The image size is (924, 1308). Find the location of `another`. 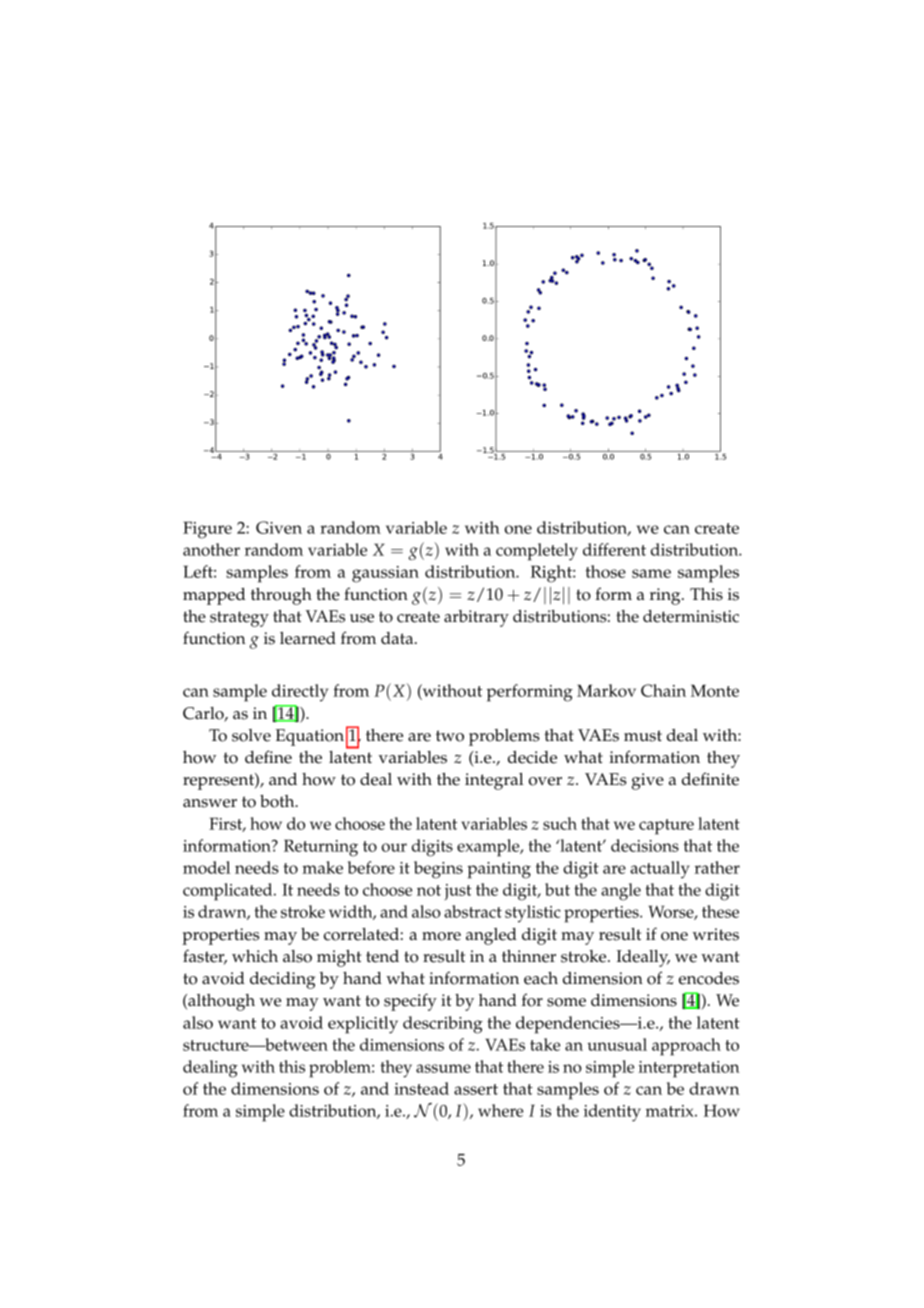

another is located at coordinates (211, 549).
